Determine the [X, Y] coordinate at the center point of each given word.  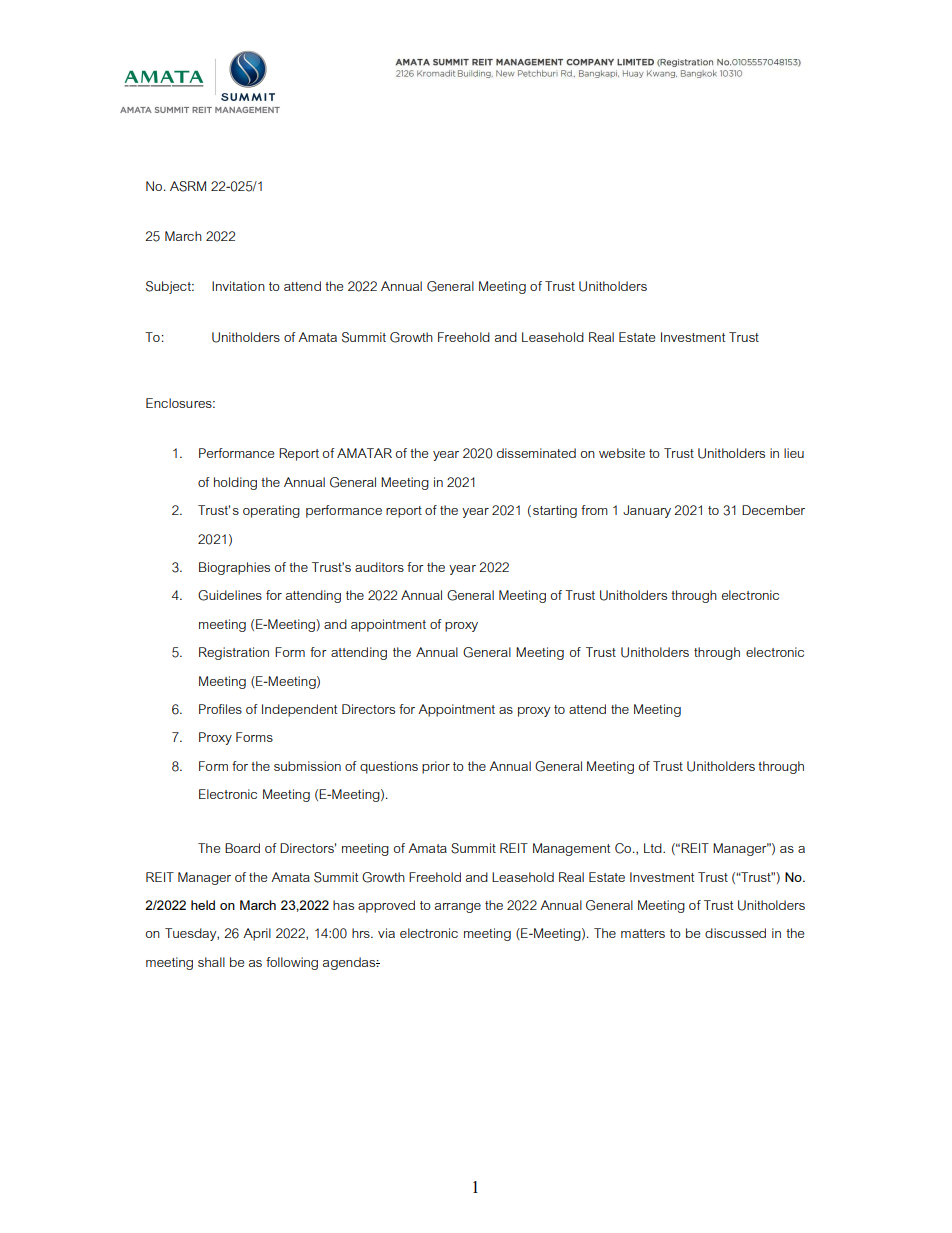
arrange [458, 908]
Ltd [654, 848]
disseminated [536, 453]
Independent [300, 710]
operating [271, 511]
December [773, 510]
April [257, 934]
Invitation [238, 286]
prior [436, 767]
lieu [794, 453]
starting [555, 511]
